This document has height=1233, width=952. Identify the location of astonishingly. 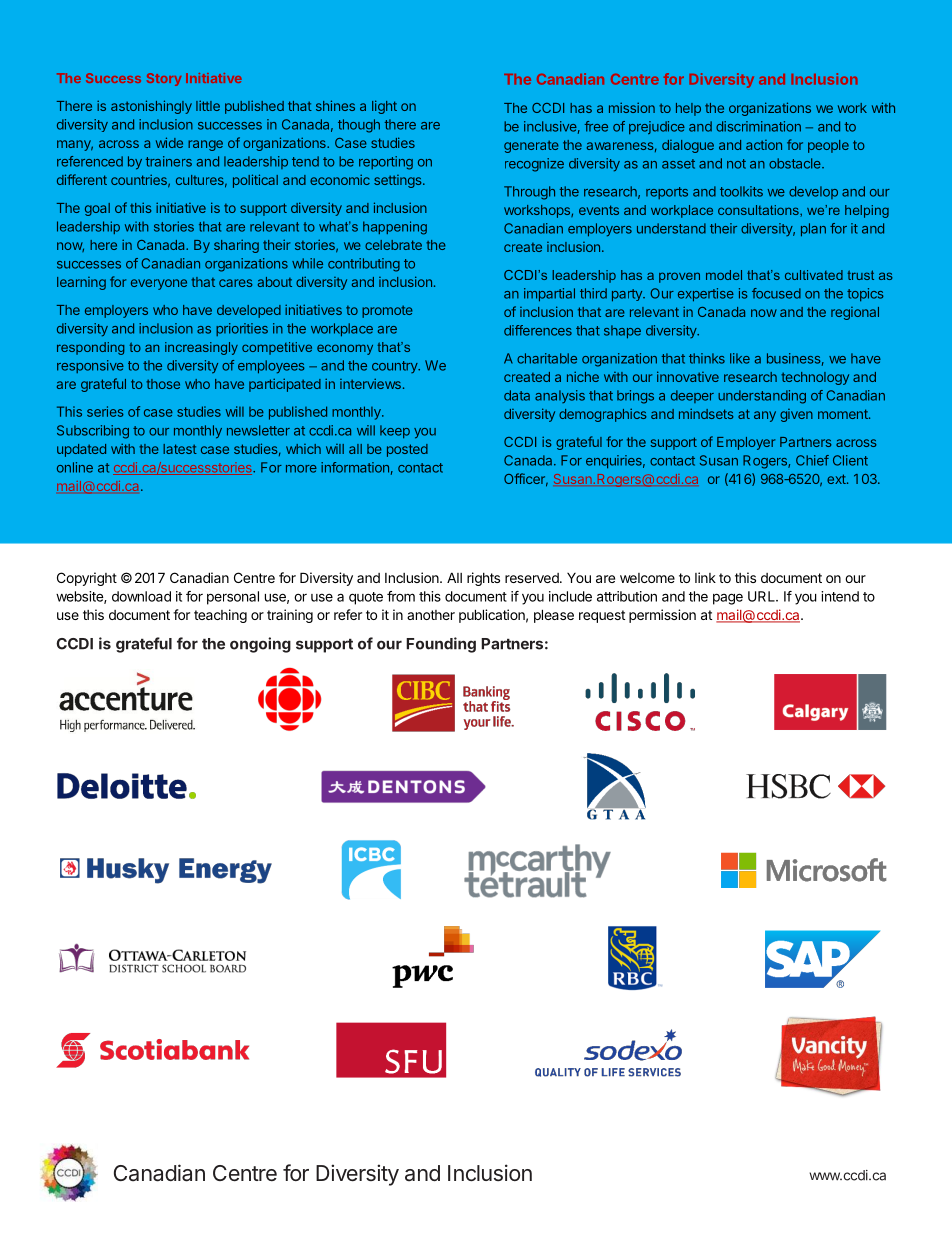
(151, 107).
